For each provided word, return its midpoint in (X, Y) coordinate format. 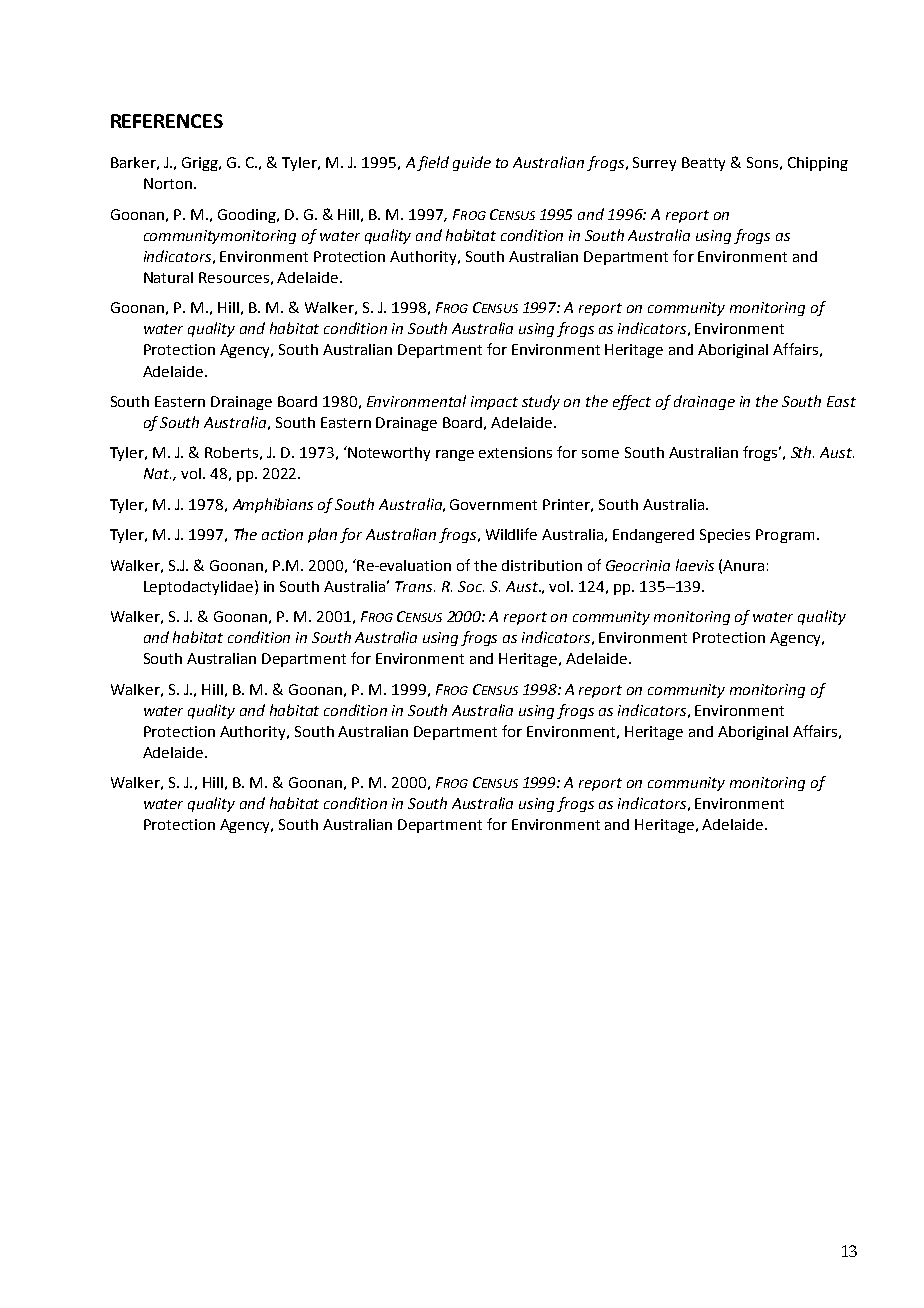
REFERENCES (167, 121)
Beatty (703, 164)
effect (632, 402)
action (282, 534)
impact (494, 403)
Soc (471, 586)
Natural (168, 277)
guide (472, 163)
